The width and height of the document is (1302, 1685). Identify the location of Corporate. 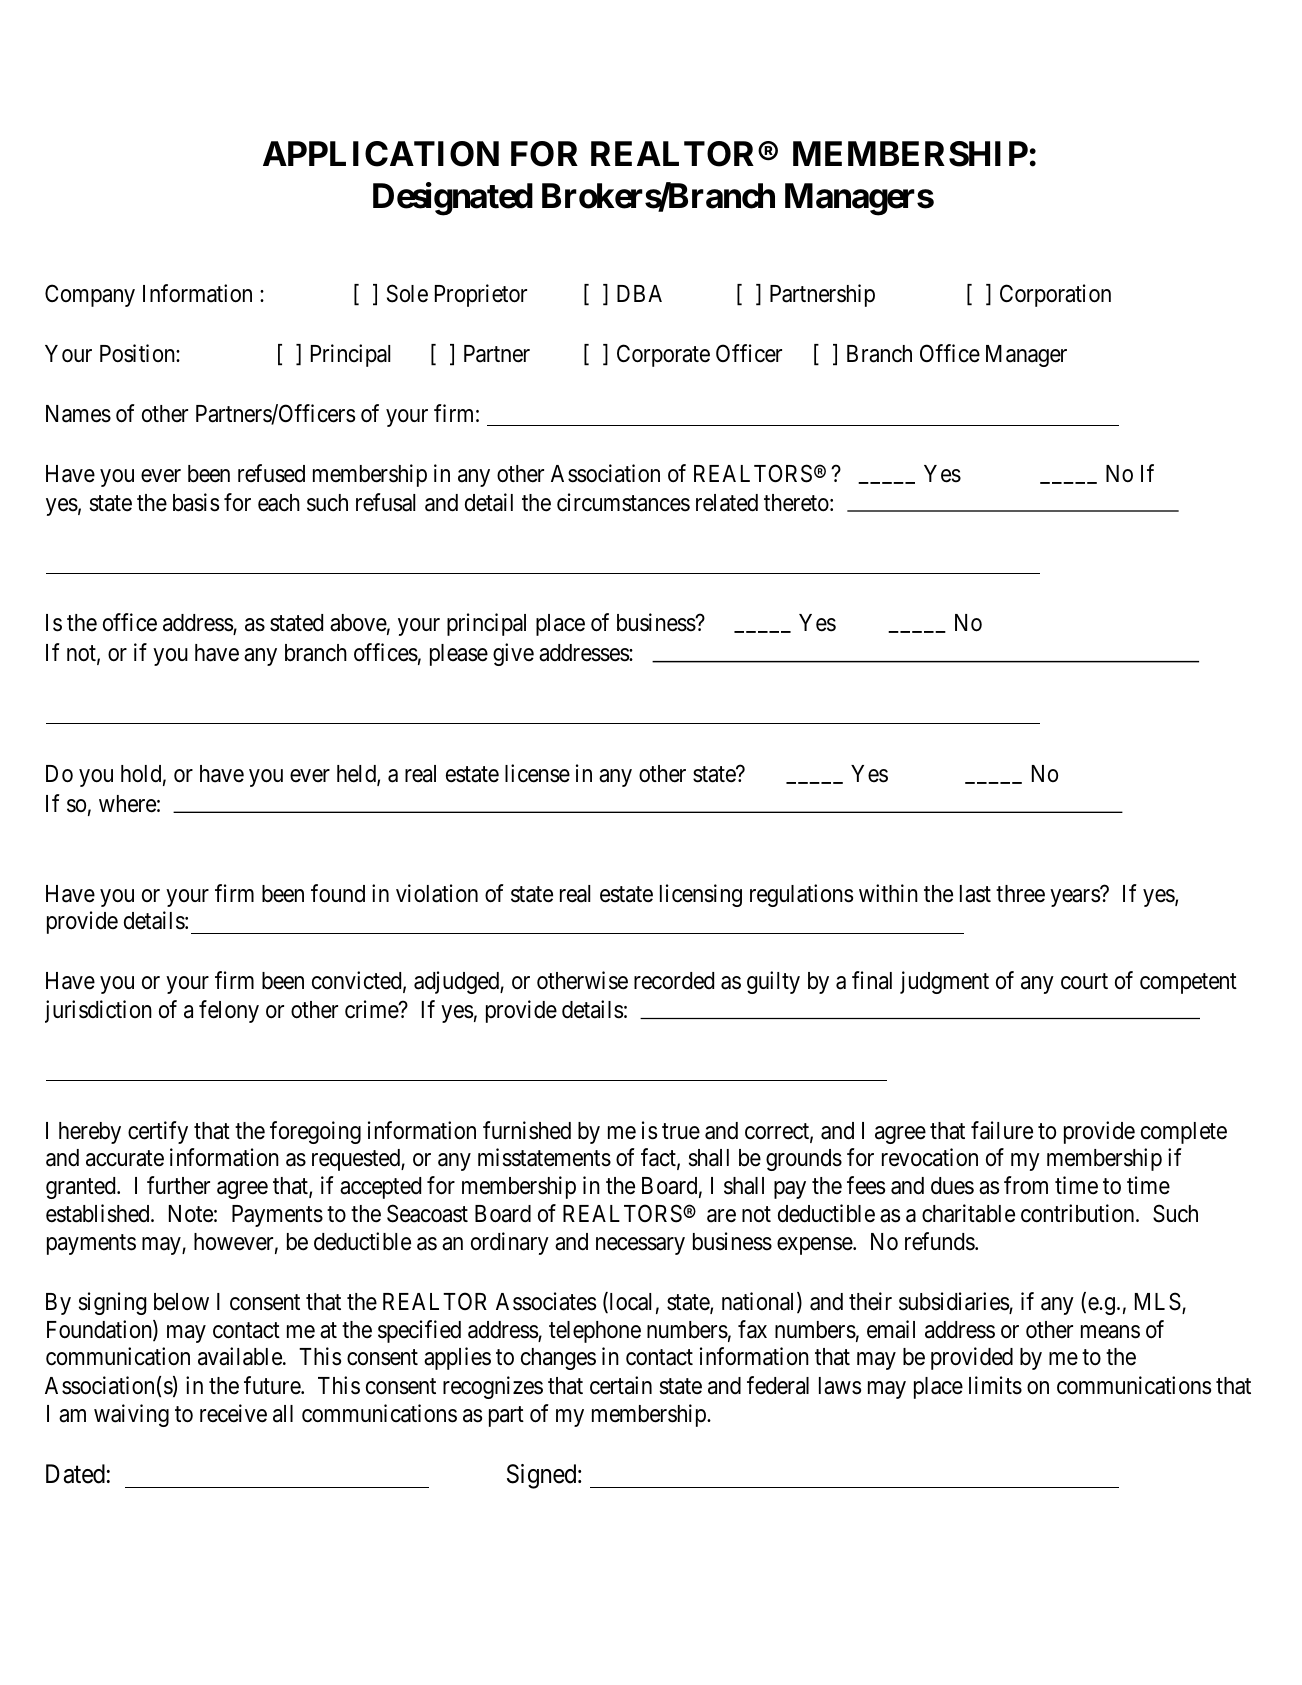
(663, 355).
